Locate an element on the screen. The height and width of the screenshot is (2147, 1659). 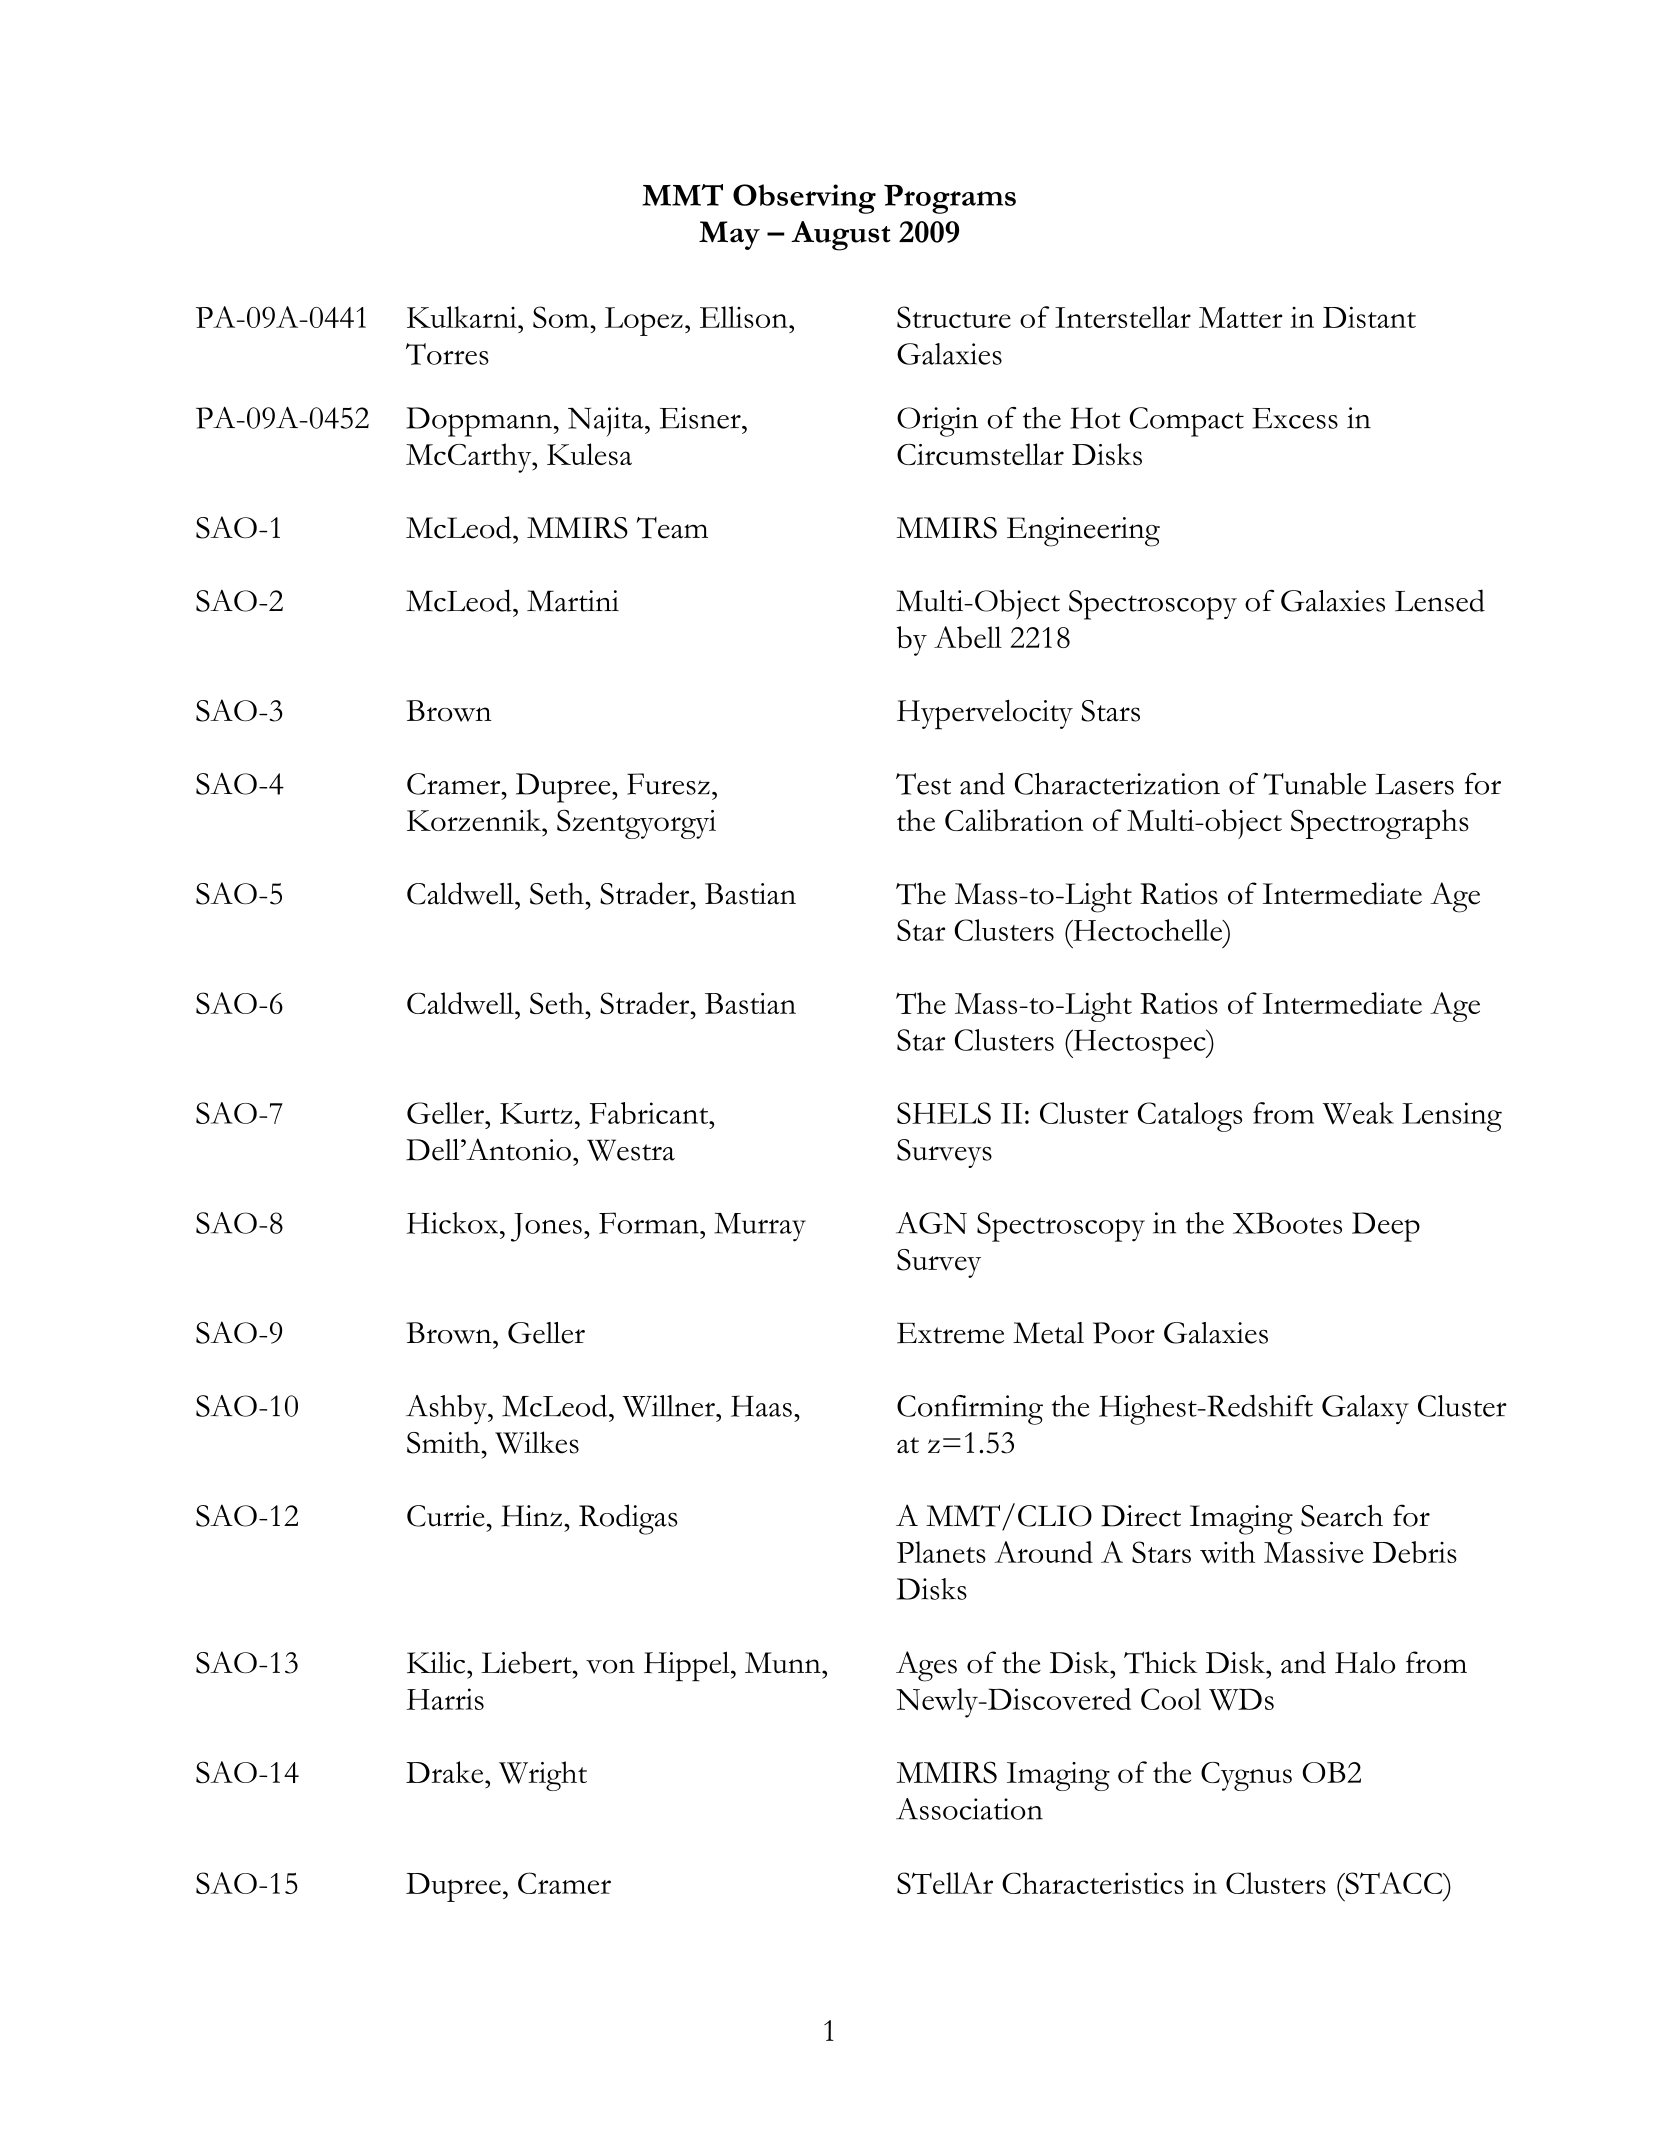
Som is located at coordinates (562, 317).
